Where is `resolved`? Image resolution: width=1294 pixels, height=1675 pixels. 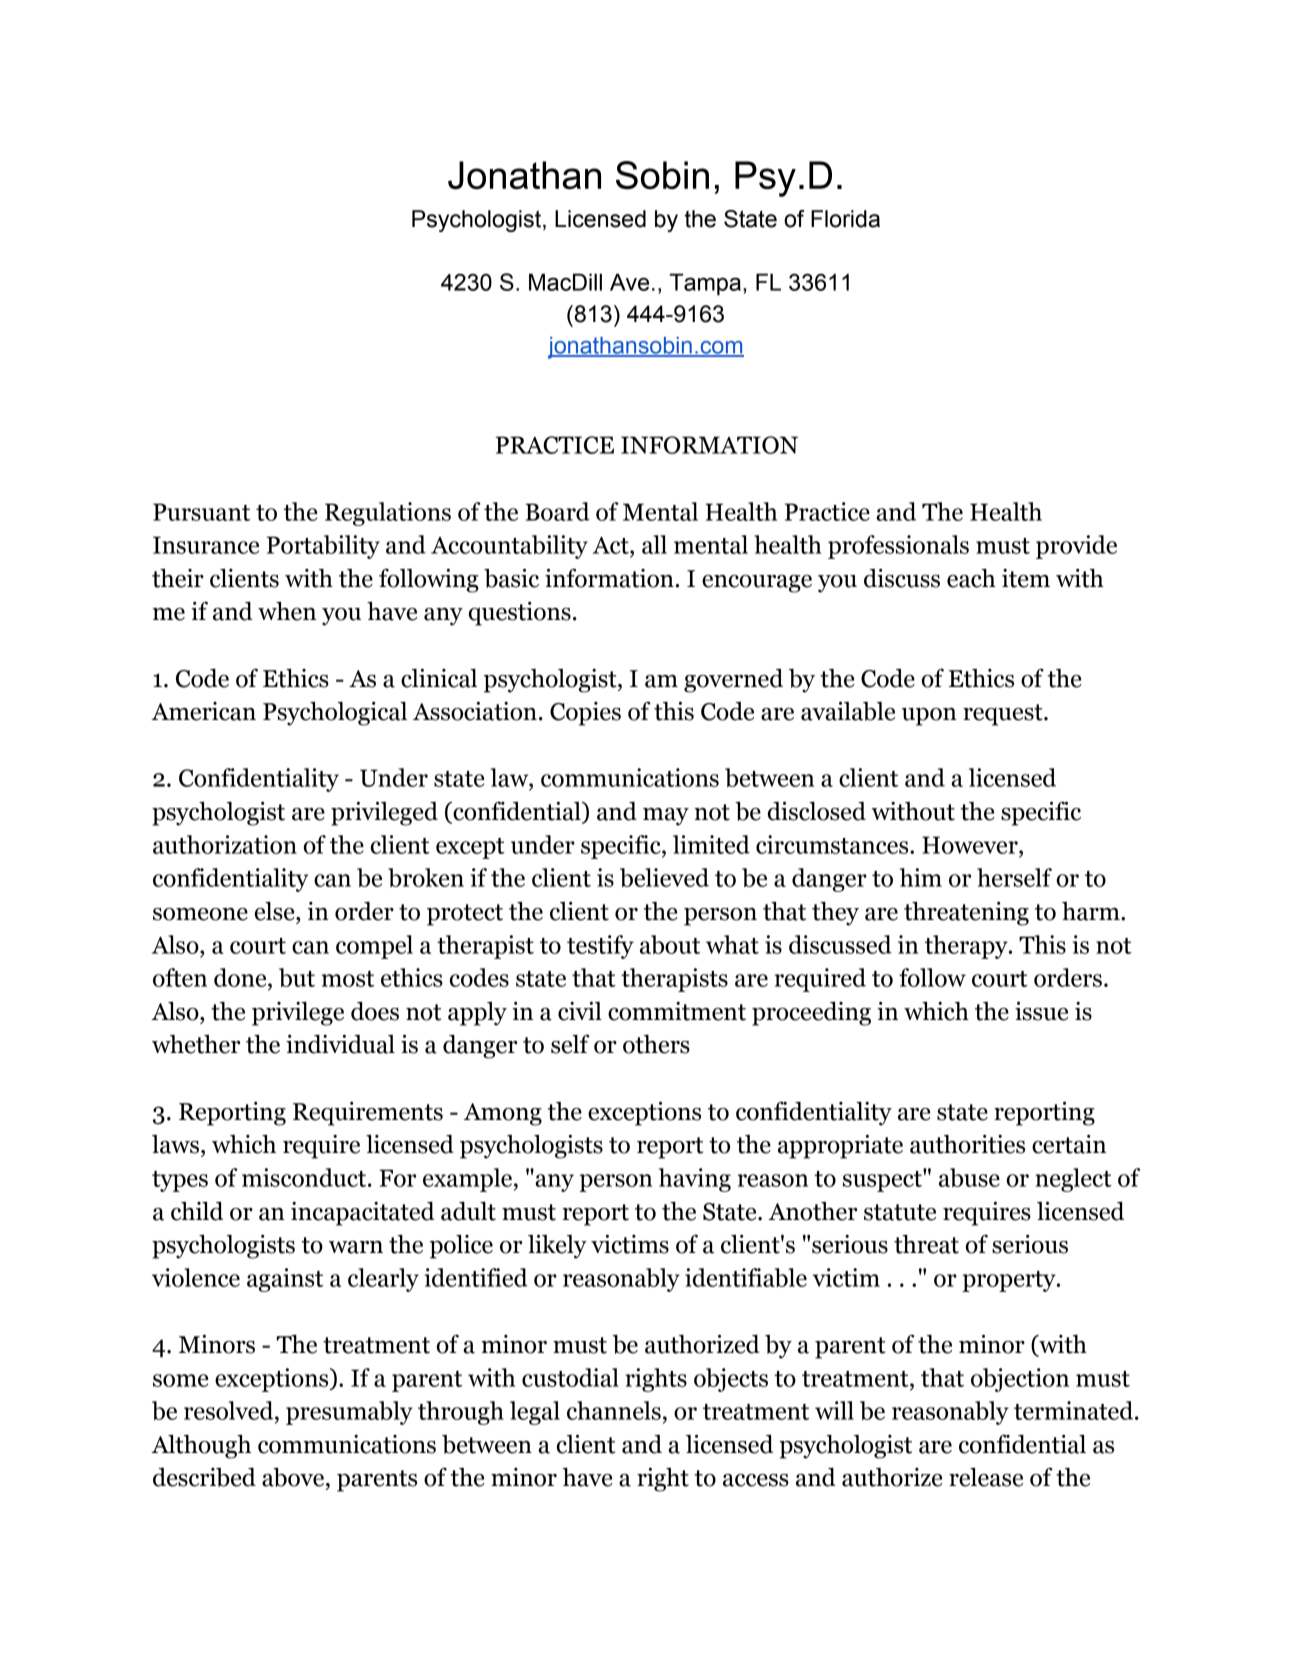
resolved is located at coordinates (230, 1410).
